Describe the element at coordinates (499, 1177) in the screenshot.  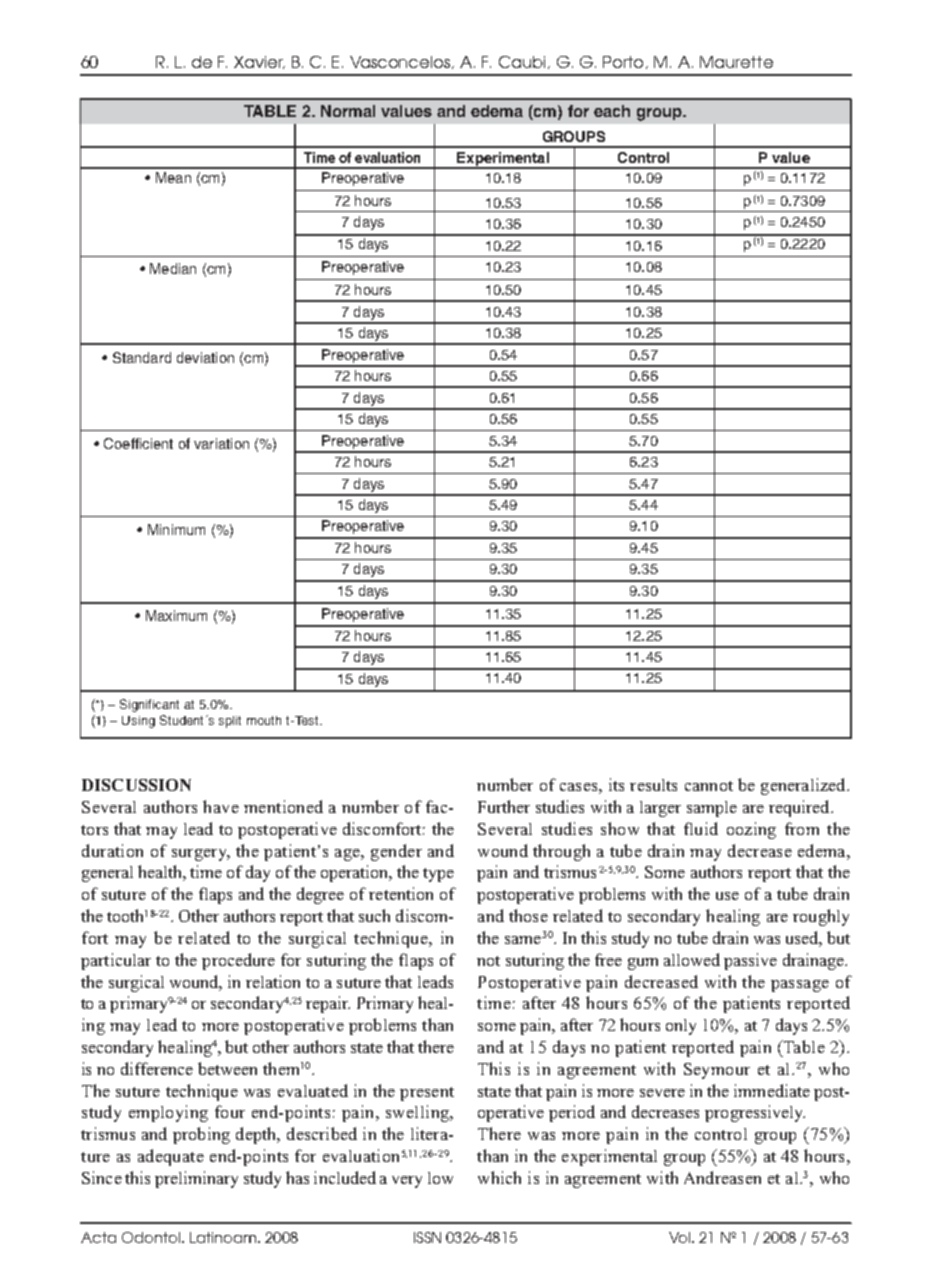
I see `which` at that location.
